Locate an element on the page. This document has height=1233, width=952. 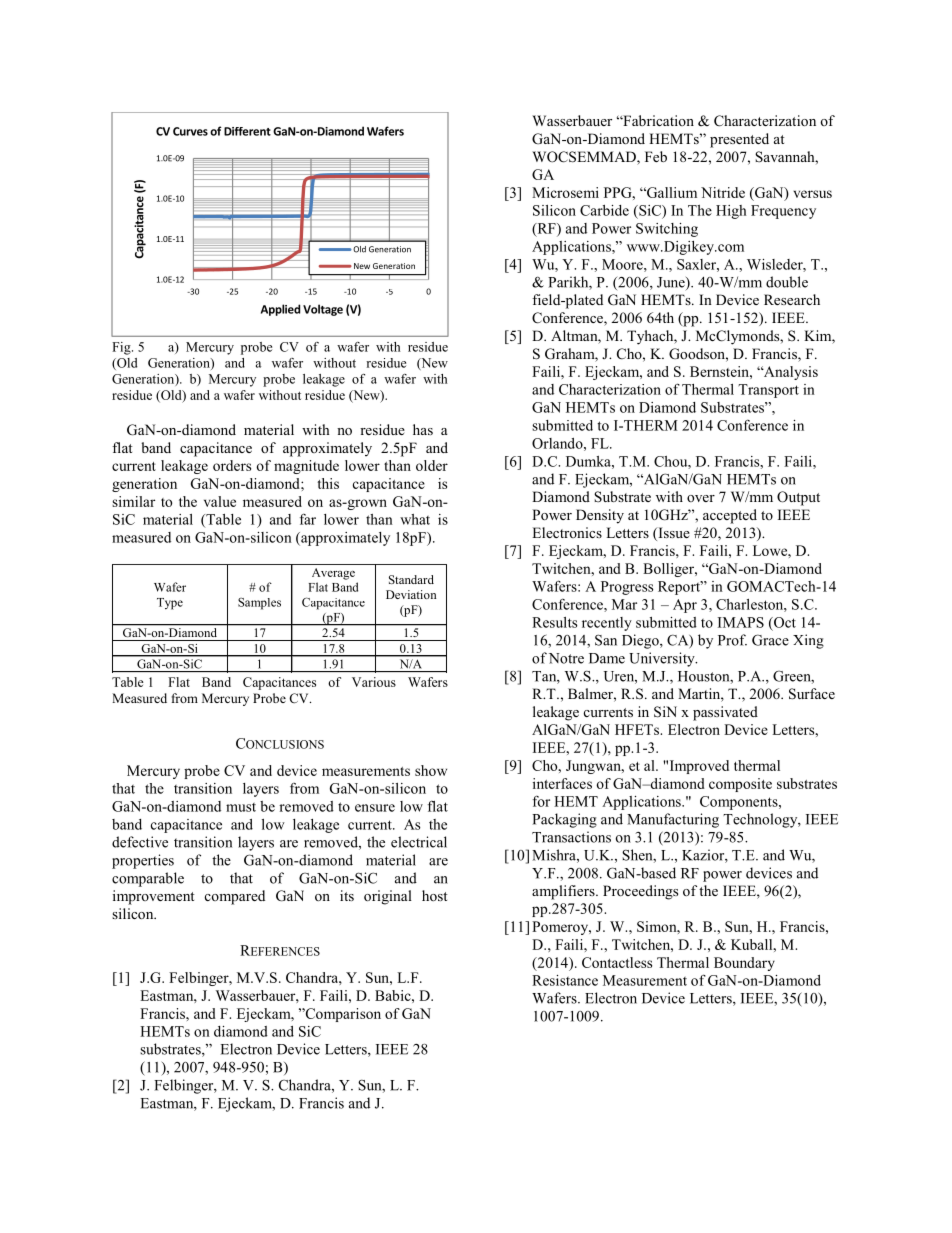
Standard is located at coordinates (411, 579).
